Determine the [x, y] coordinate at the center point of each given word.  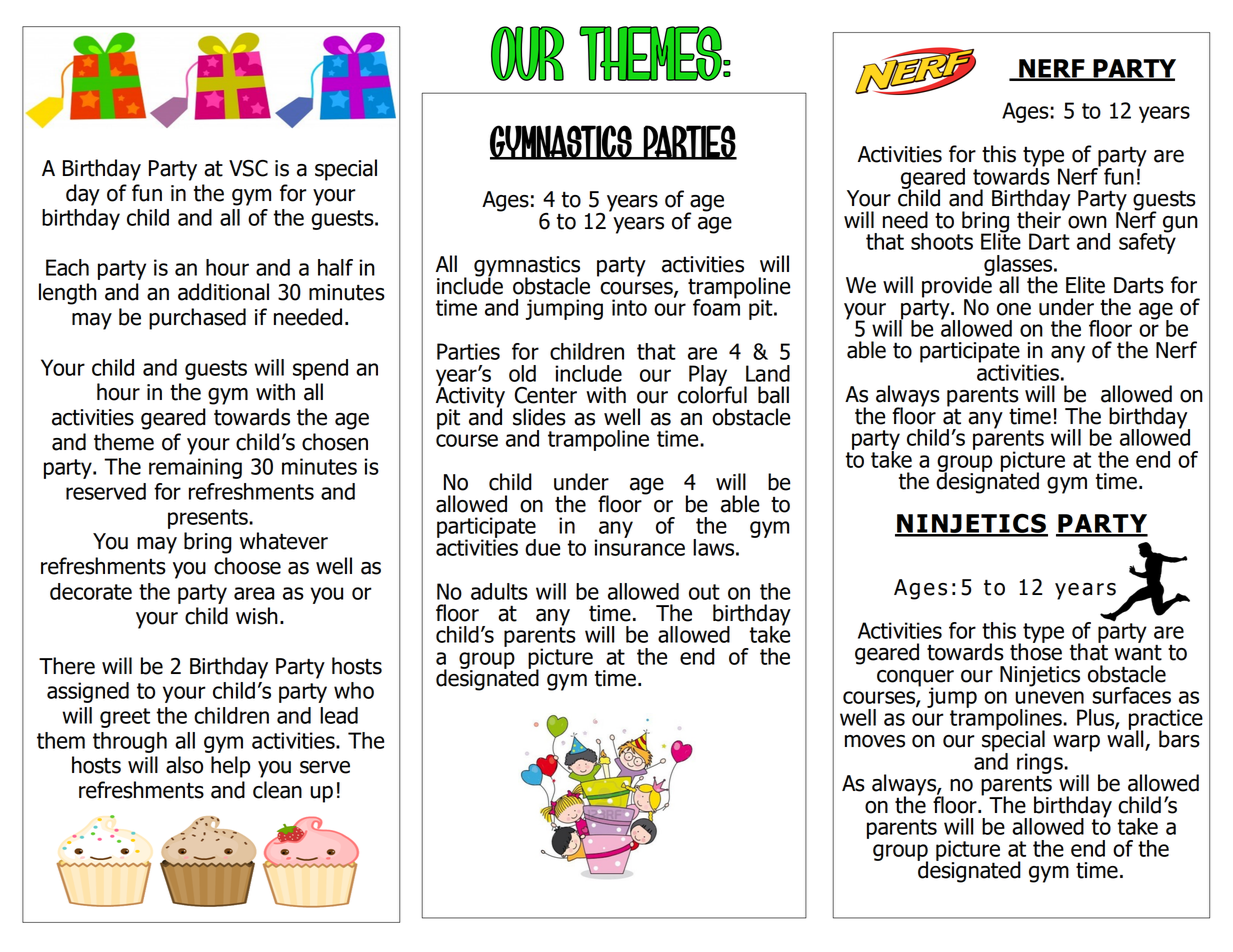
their [1040, 219]
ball [773, 395]
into [629, 307]
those [1036, 651]
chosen [335, 442]
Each [67, 267]
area [254, 593]
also [184, 765]
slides [539, 417]
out [704, 592]
